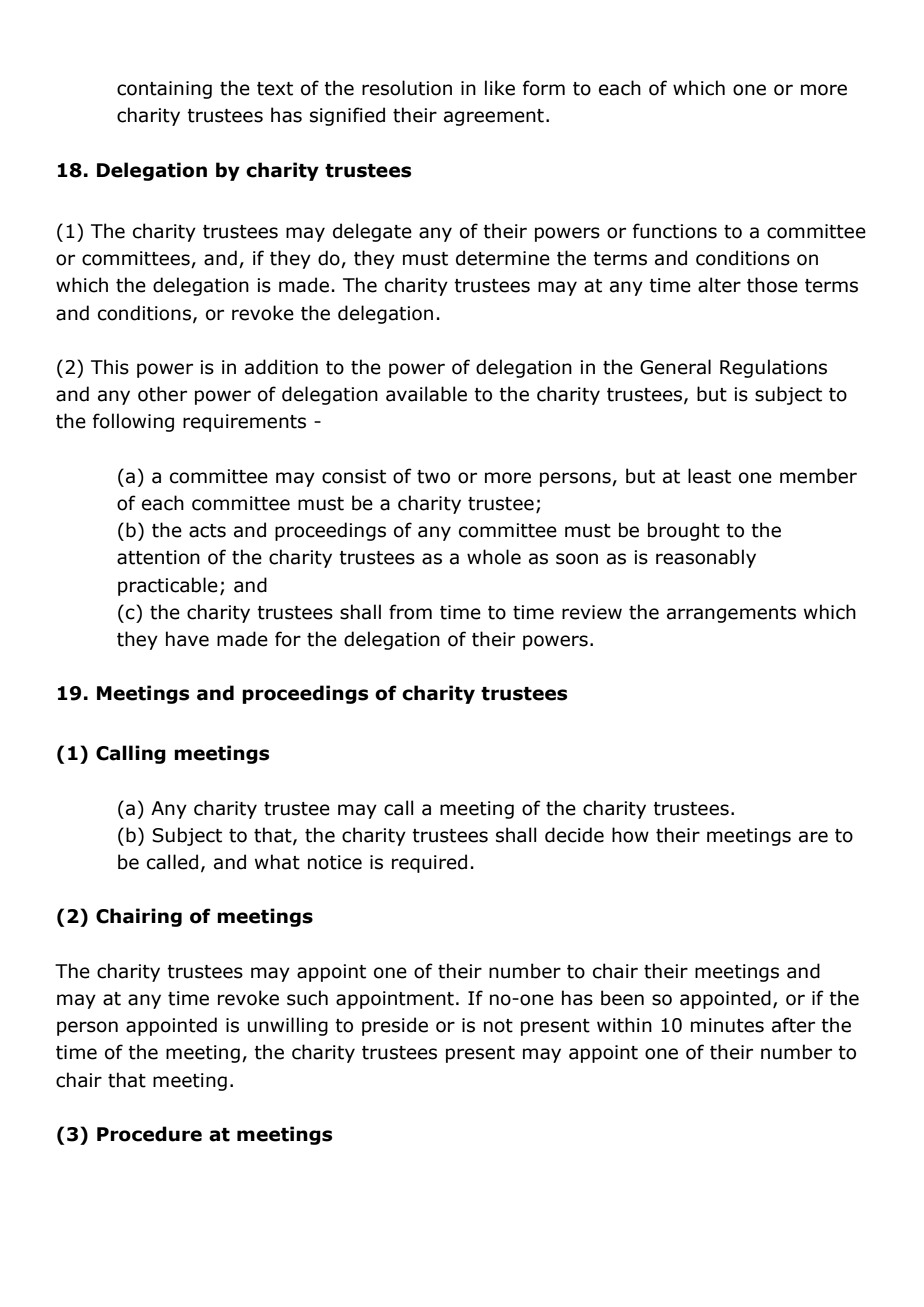  What do you see at coordinates (149, 1134) in the document?
I see `Procedure` at bounding box center [149, 1134].
